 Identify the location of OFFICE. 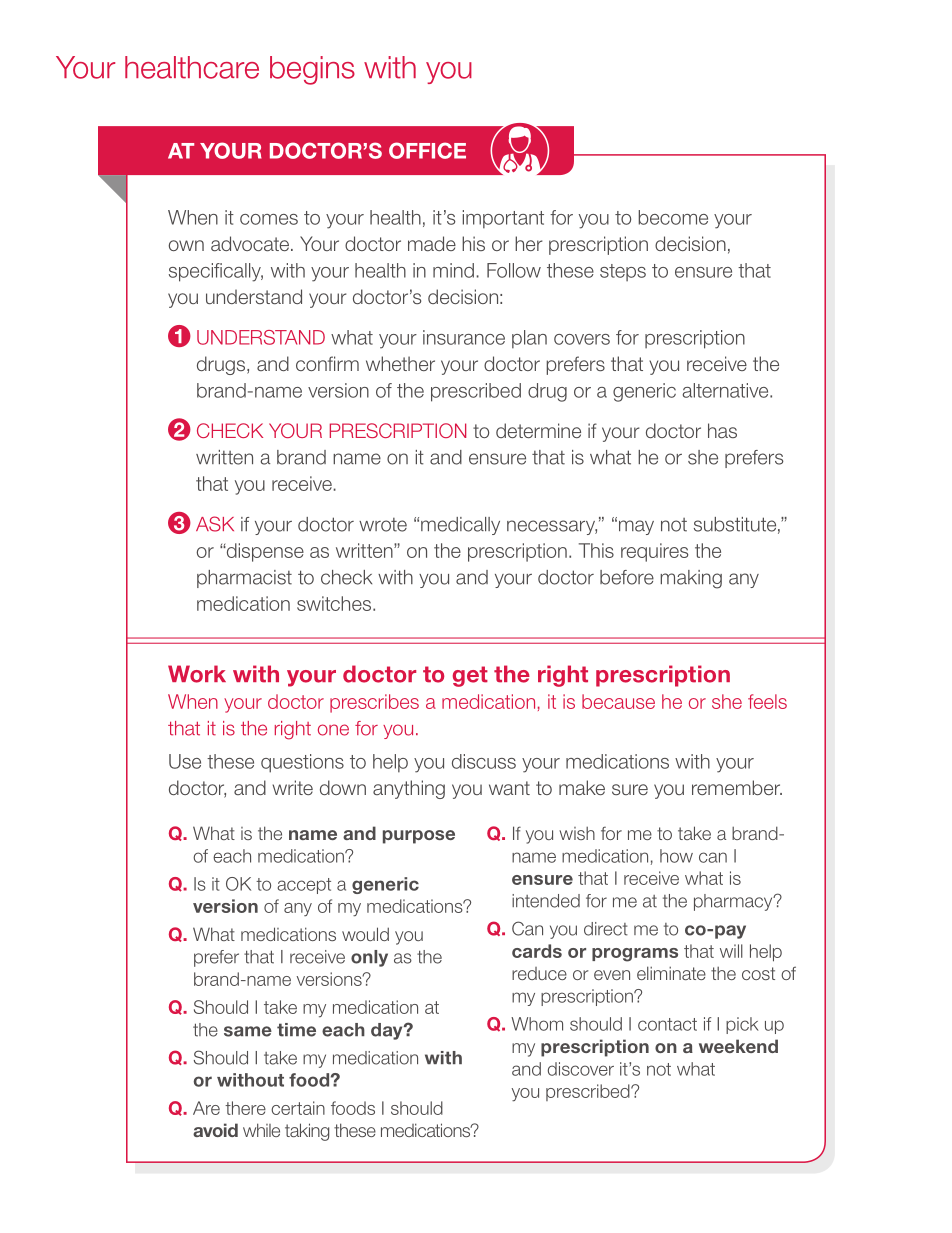
(427, 150).
